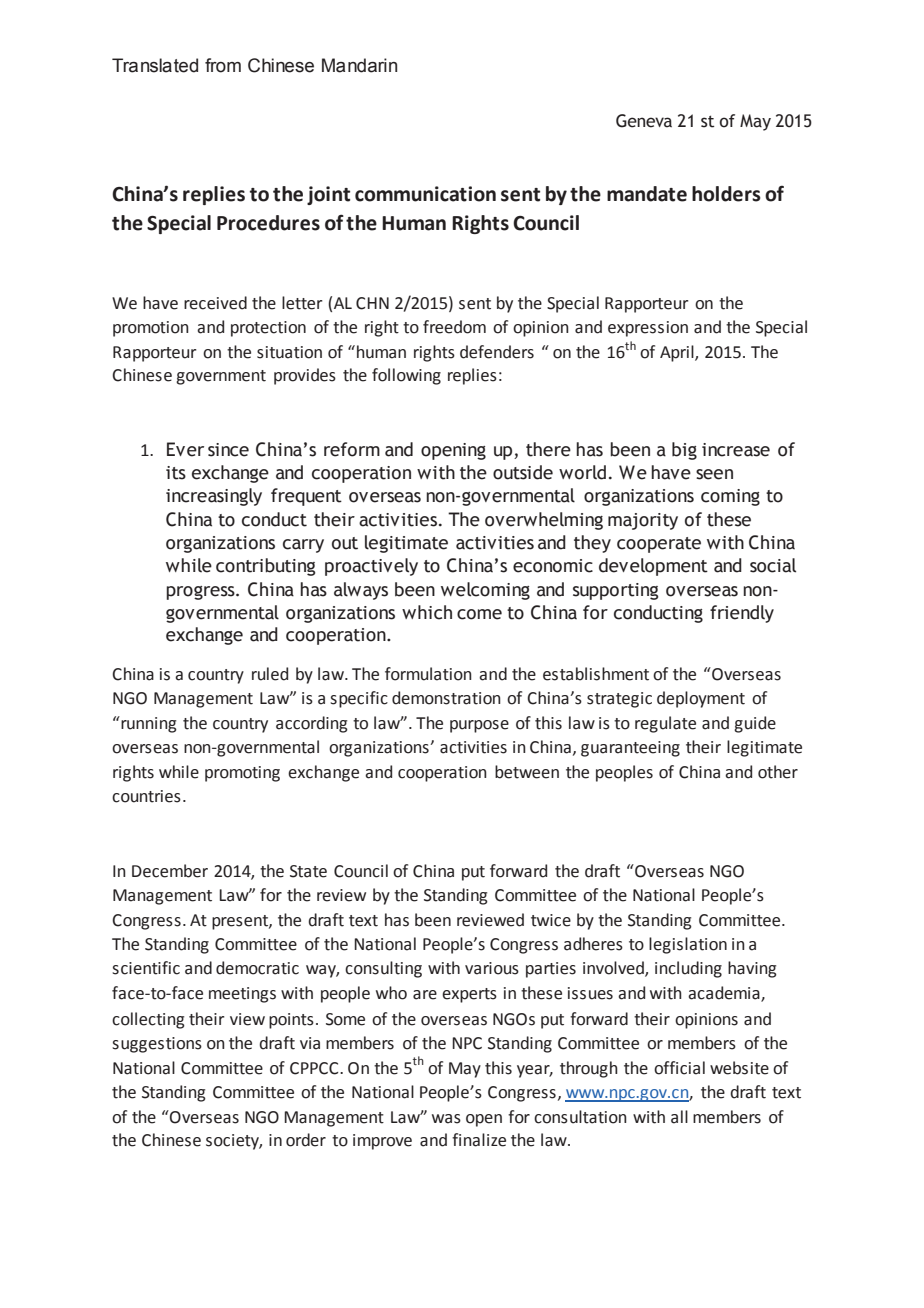 The image size is (924, 1308). Describe the element at coordinates (214, 497) in the image. I see `increasingly` at that location.
